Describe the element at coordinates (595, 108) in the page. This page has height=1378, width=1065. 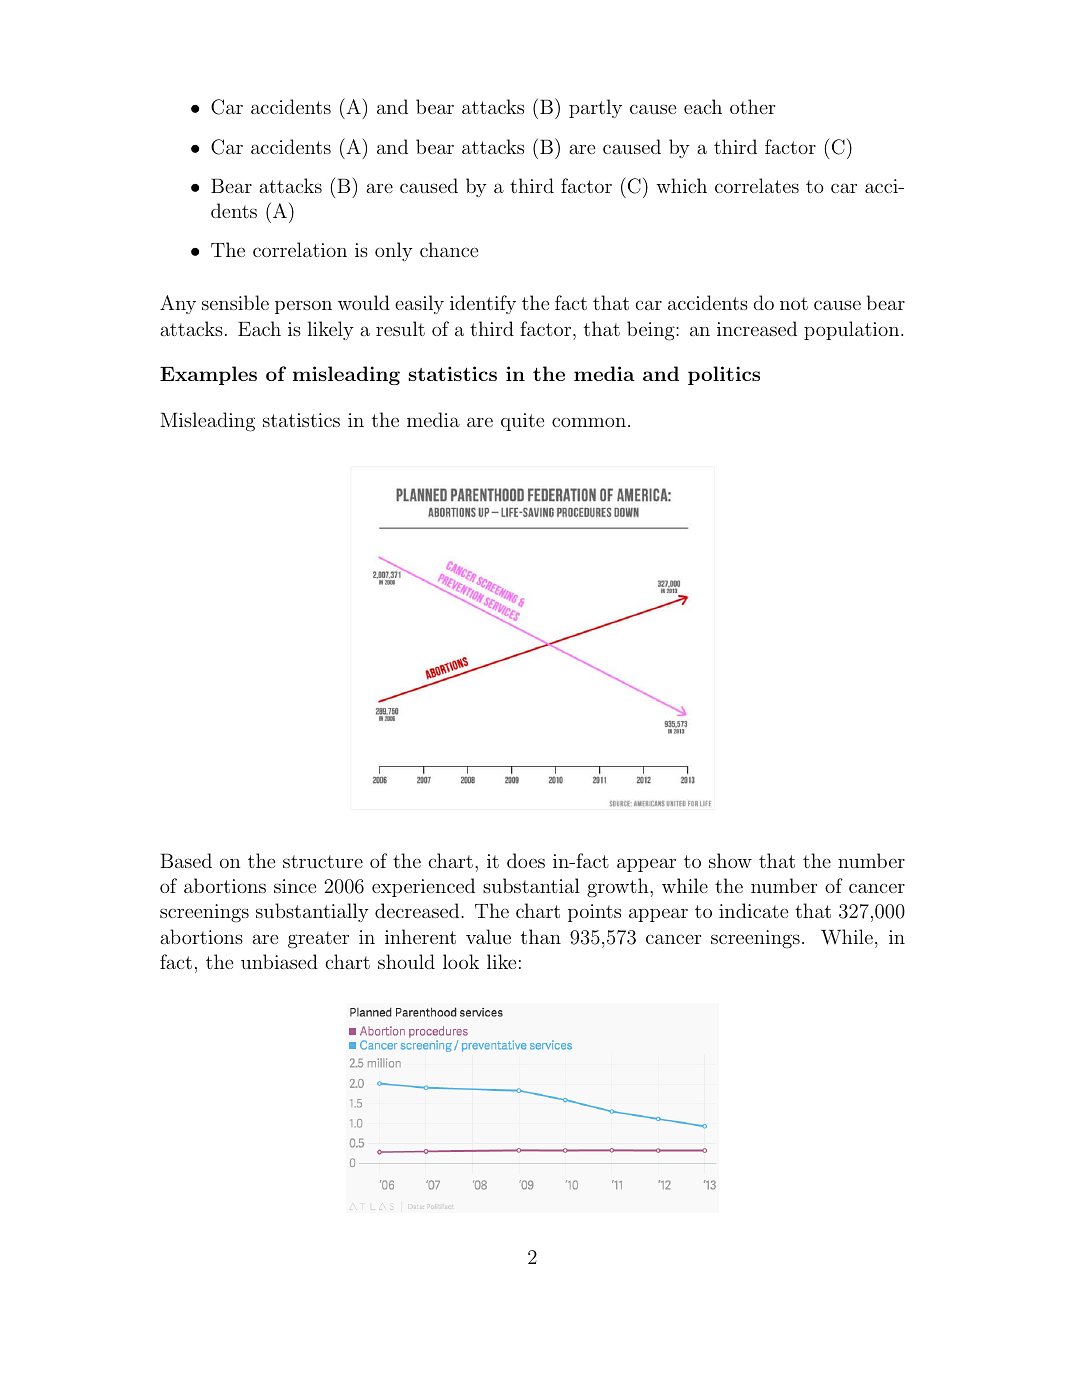
I see `partly` at that location.
